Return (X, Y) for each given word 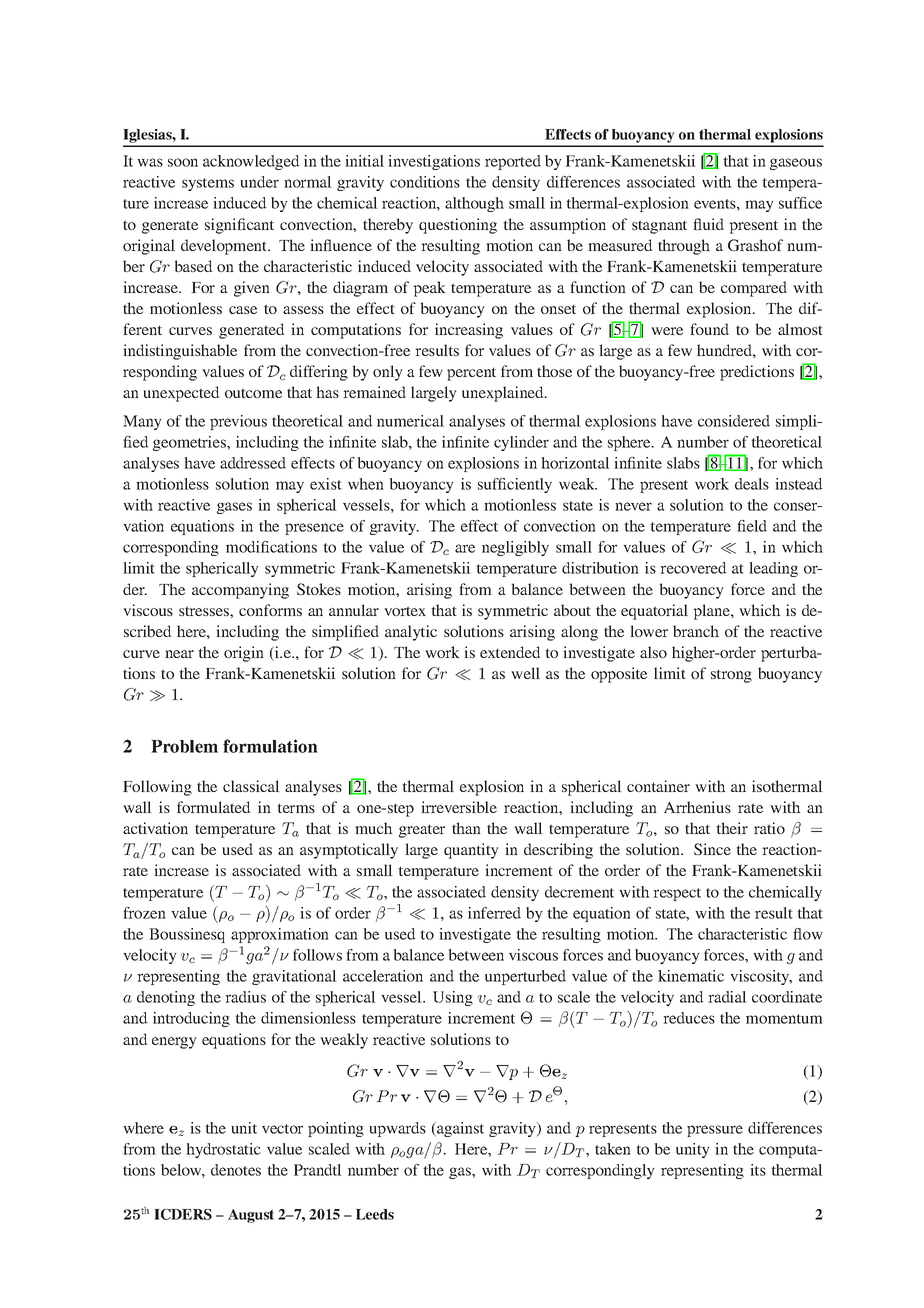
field (752, 526)
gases (234, 508)
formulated (214, 807)
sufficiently (515, 485)
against (459, 1129)
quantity (471, 851)
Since (712, 849)
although (474, 204)
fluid (708, 224)
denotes (236, 1170)
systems (208, 184)
